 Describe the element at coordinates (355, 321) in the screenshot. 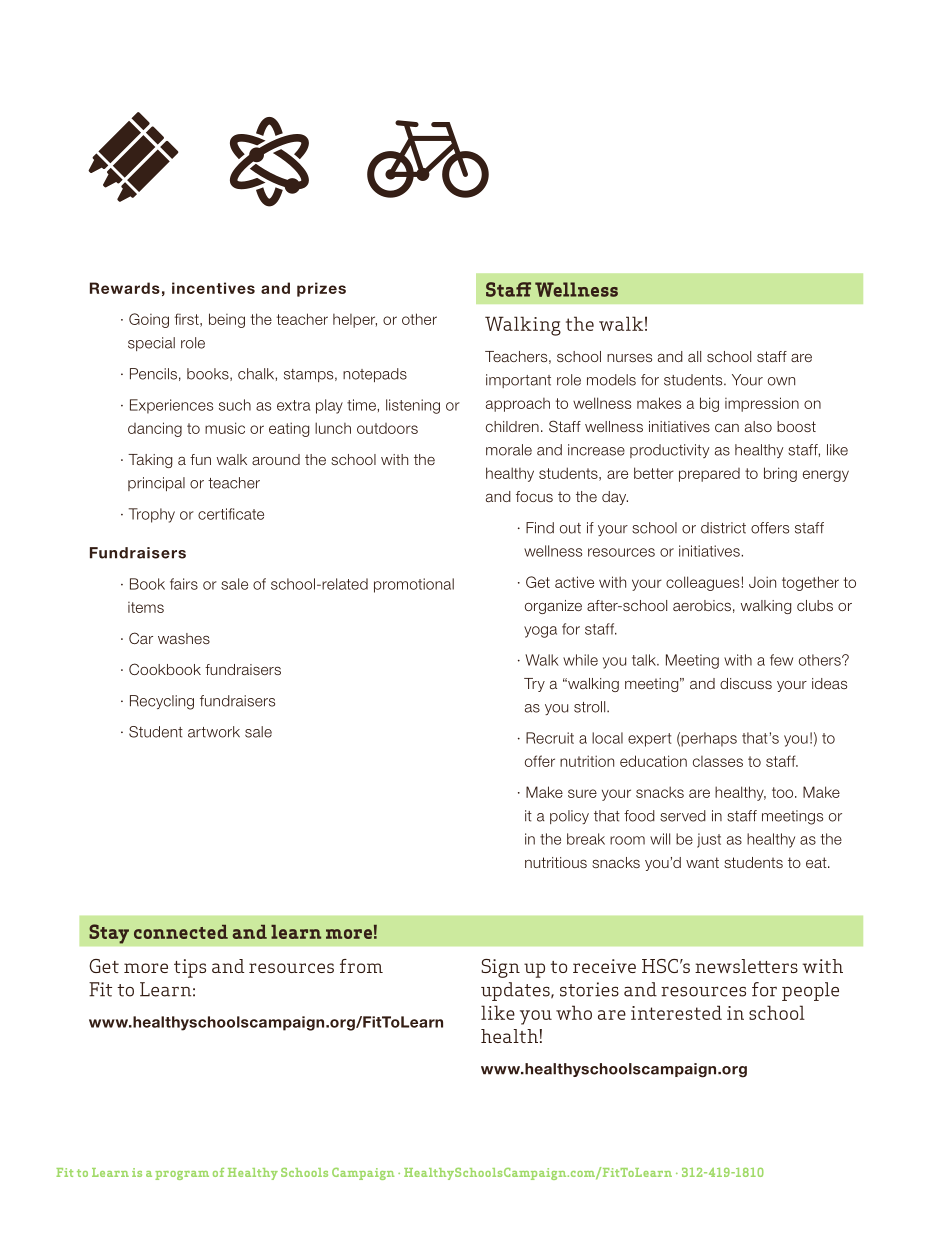

I see `helper` at that location.
